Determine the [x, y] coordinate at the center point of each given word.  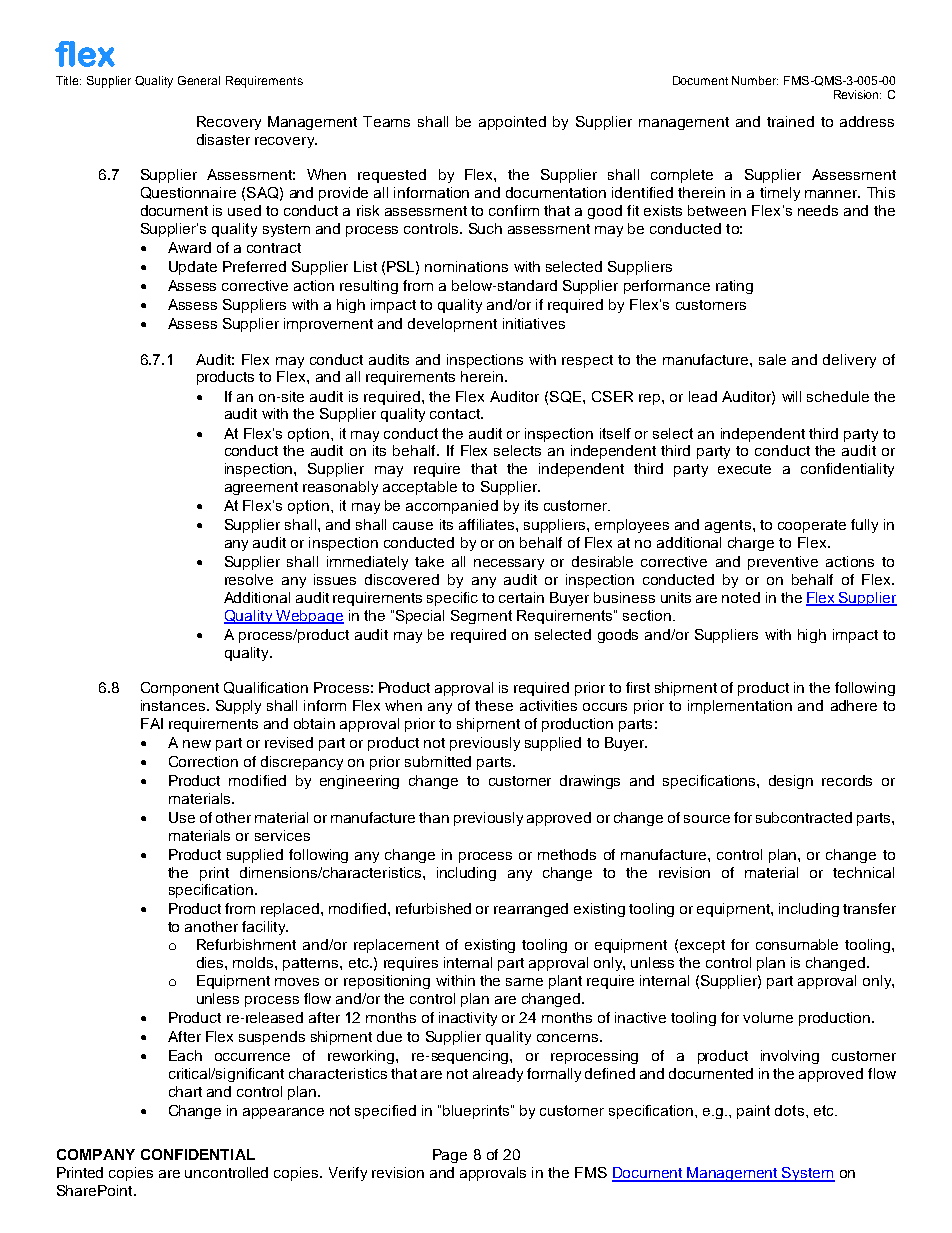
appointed [512, 123]
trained [790, 121]
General [199, 80]
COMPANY [96, 1154]
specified [385, 1112]
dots [789, 1110]
